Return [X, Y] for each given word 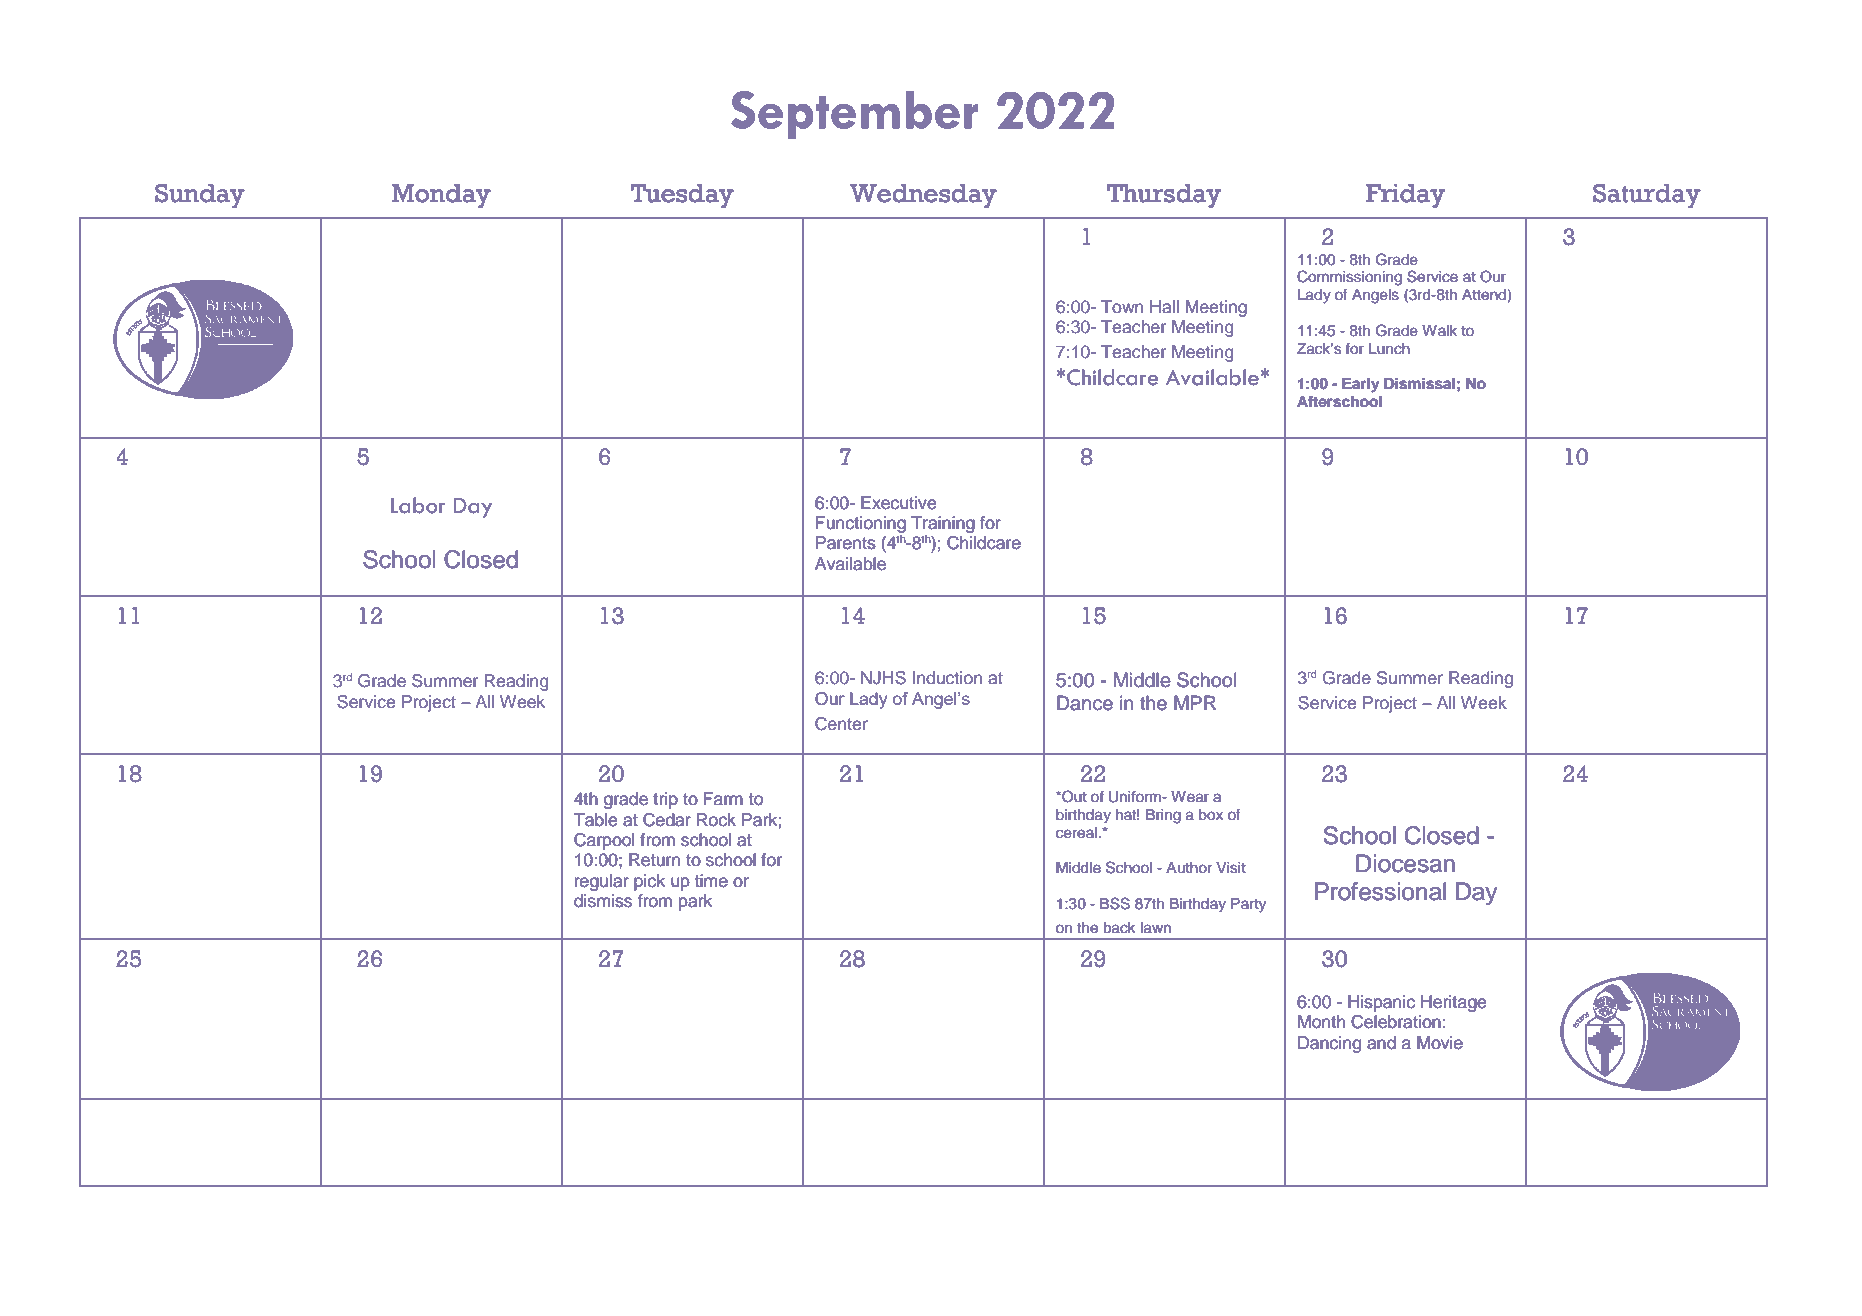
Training [943, 524]
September [854, 115]
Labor [418, 505]
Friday [1405, 196]
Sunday [200, 196]
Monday [441, 196]
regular [602, 882]
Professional [1380, 891]
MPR [1195, 702]
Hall [1164, 306]
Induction [947, 678]
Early [1360, 385]
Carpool [604, 841]
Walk [1439, 330]
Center [841, 724]
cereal [1076, 833]
